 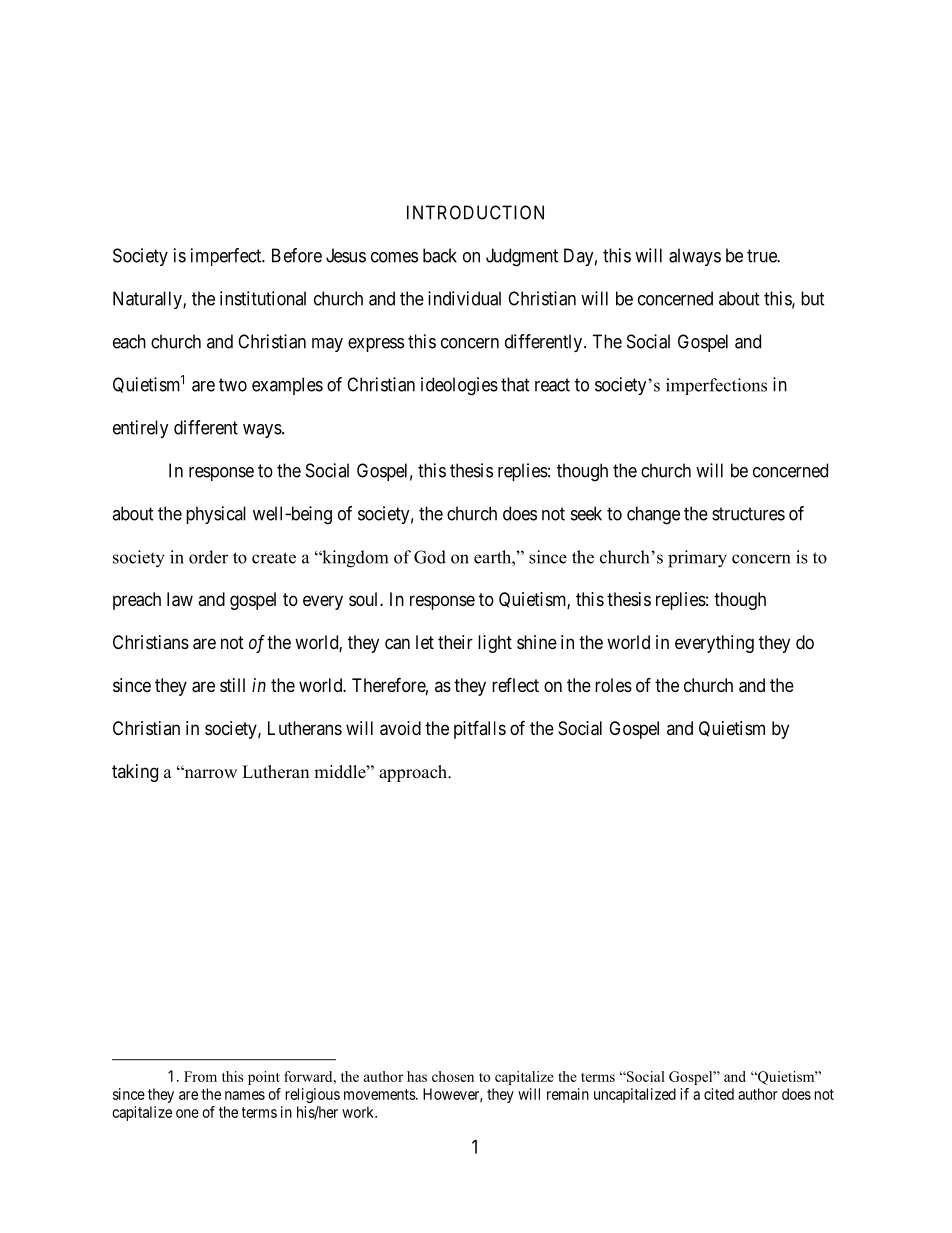 I want to click on cited, so click(x=719, y=1094).
